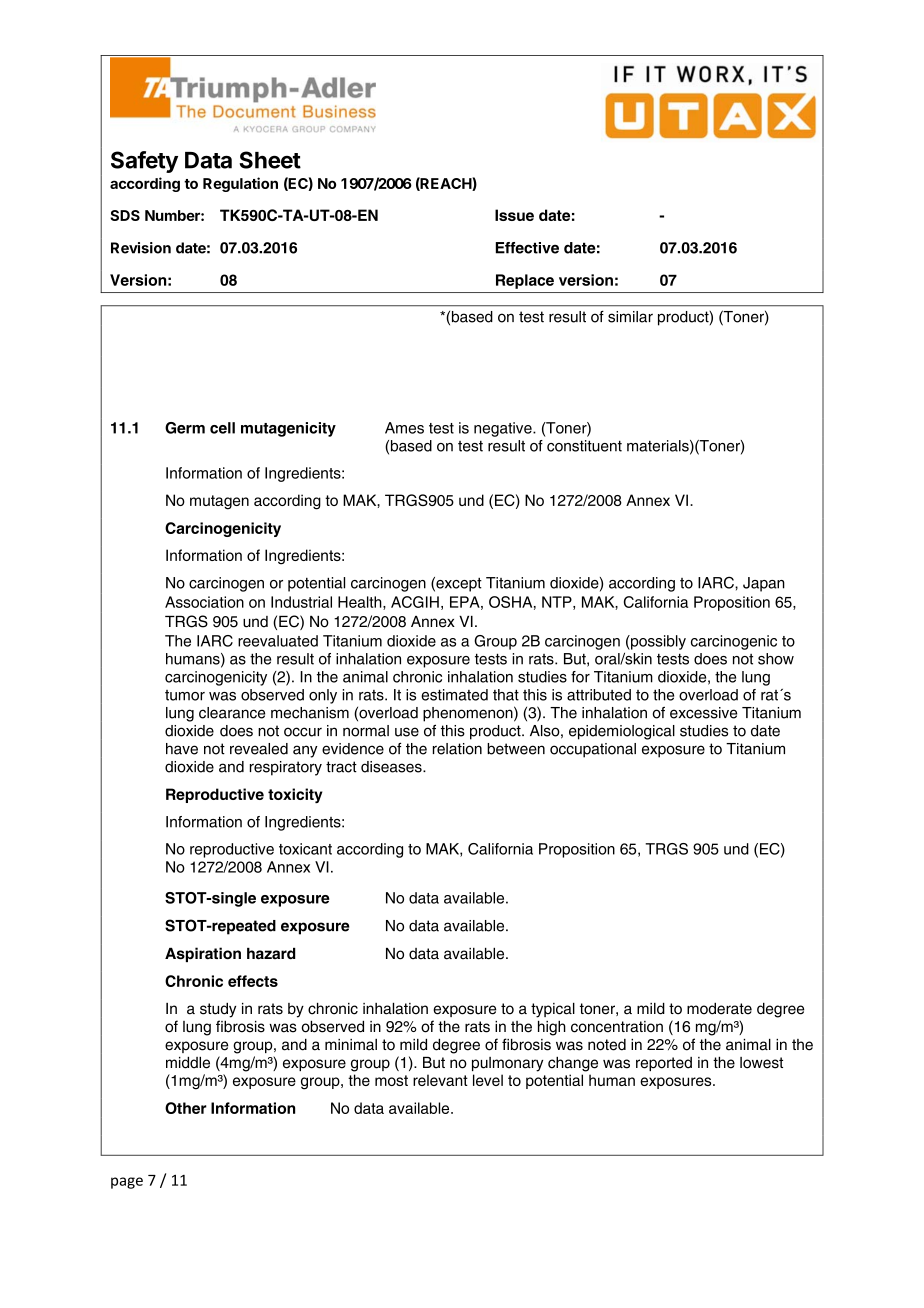 The width and height of the screenshot is (924, 1308). What do you see at coordinates (186, 1108) in the screenshot?
I see `Other` at bounding box center [186, 1108].
